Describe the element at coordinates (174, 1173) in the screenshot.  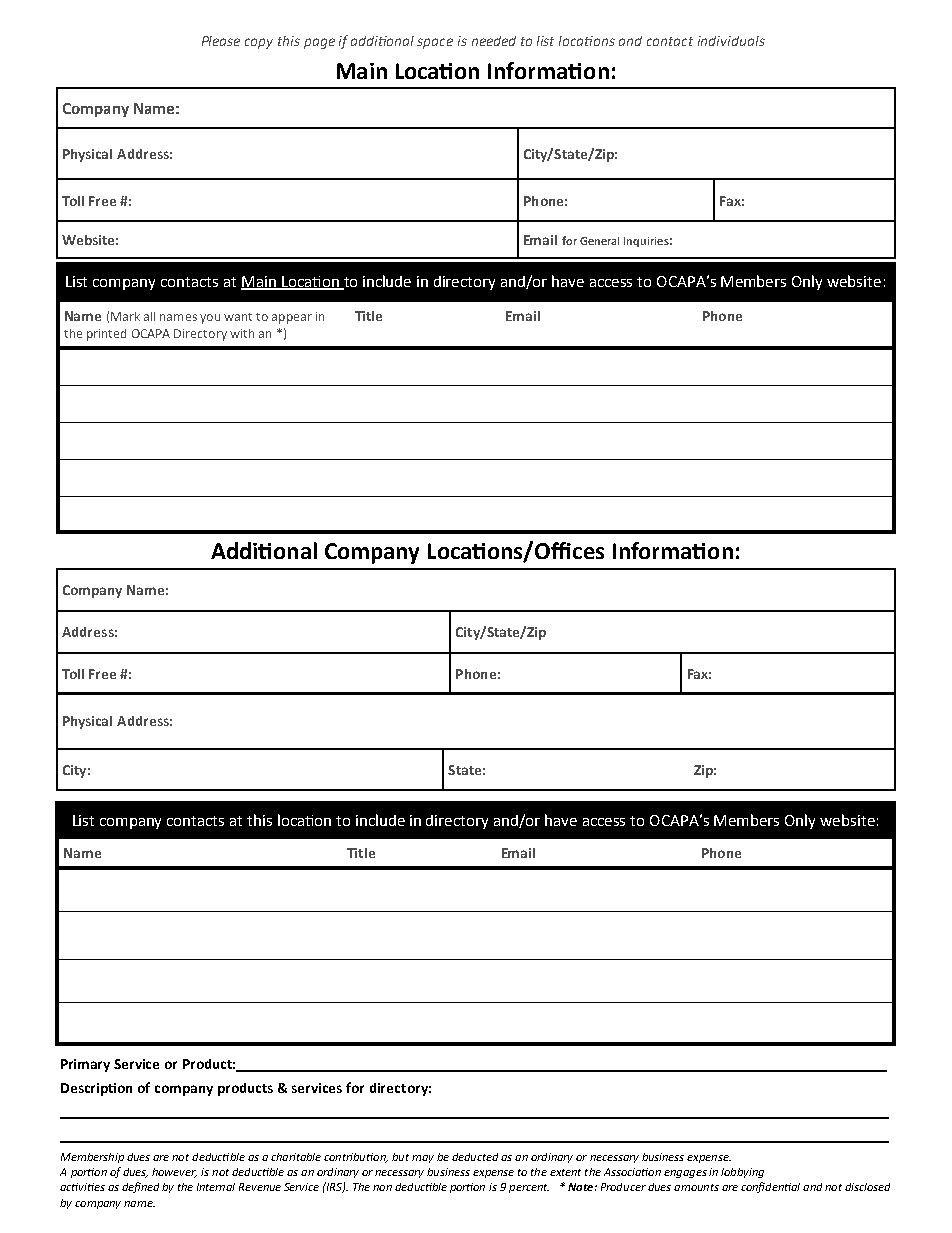
I see `however` at that location.
